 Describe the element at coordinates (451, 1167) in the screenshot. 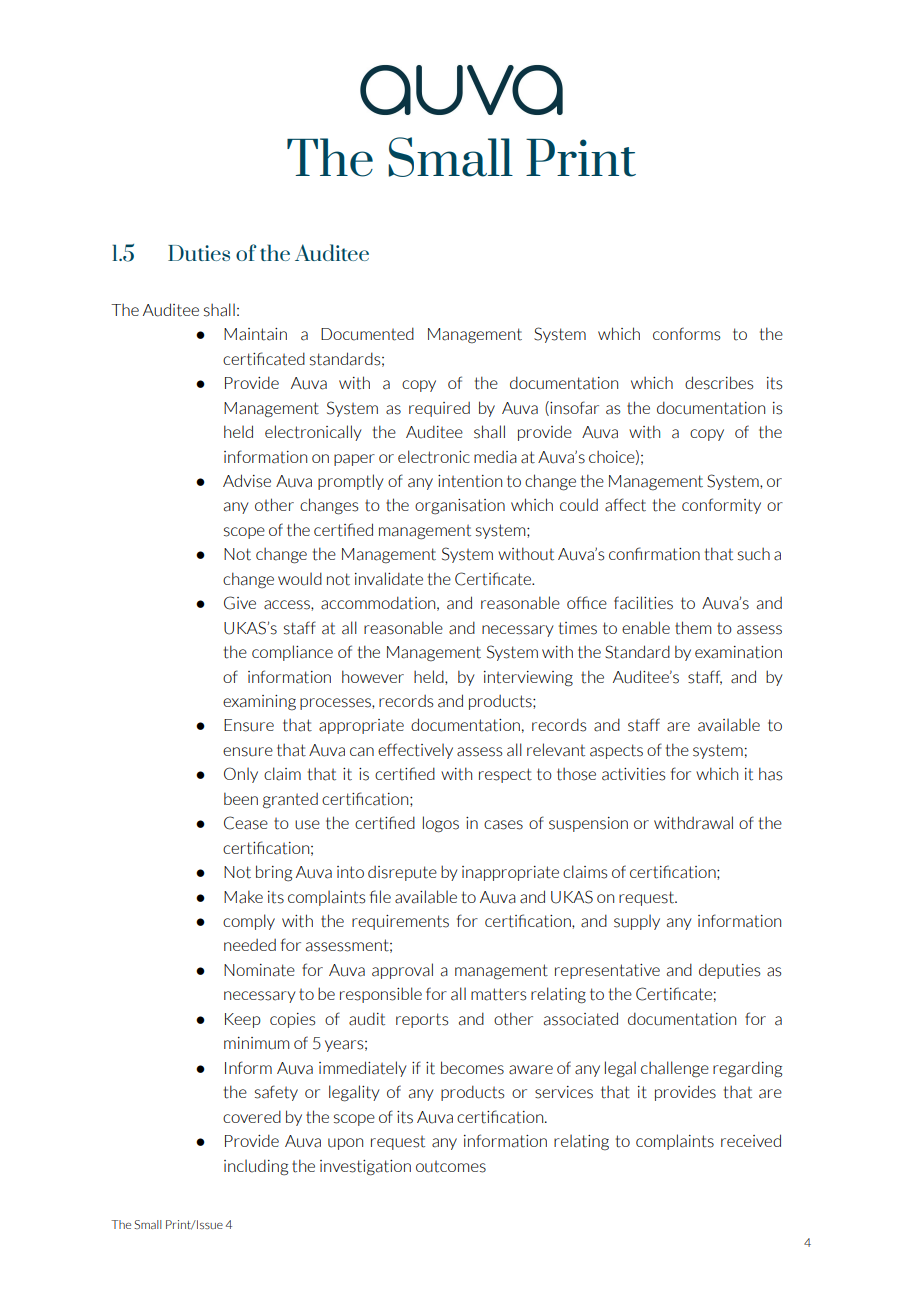

I see `outcomes` at that location.
